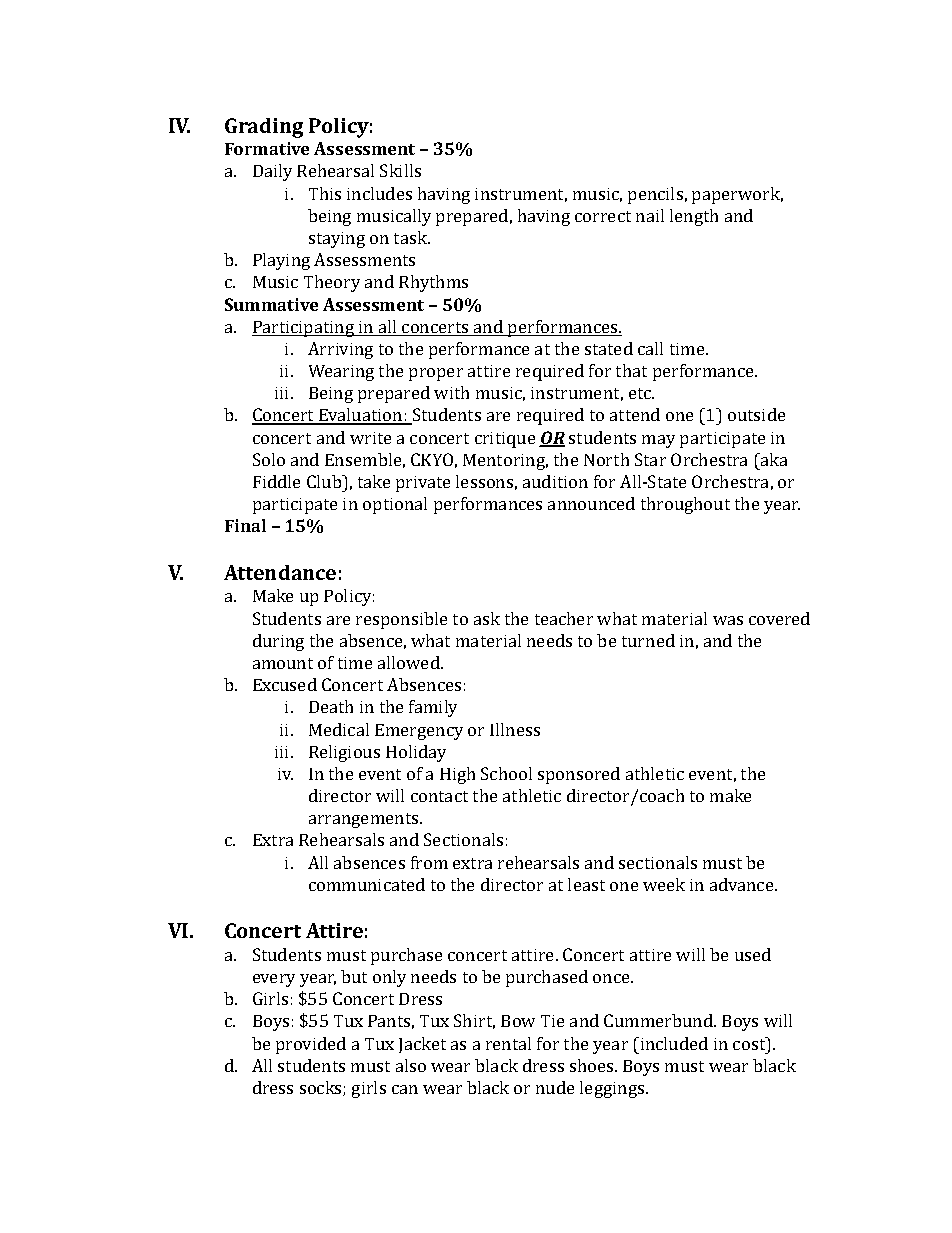  Describe the element at coordinates (750, 1043) in the screenshot. I see `cost` at that location.
